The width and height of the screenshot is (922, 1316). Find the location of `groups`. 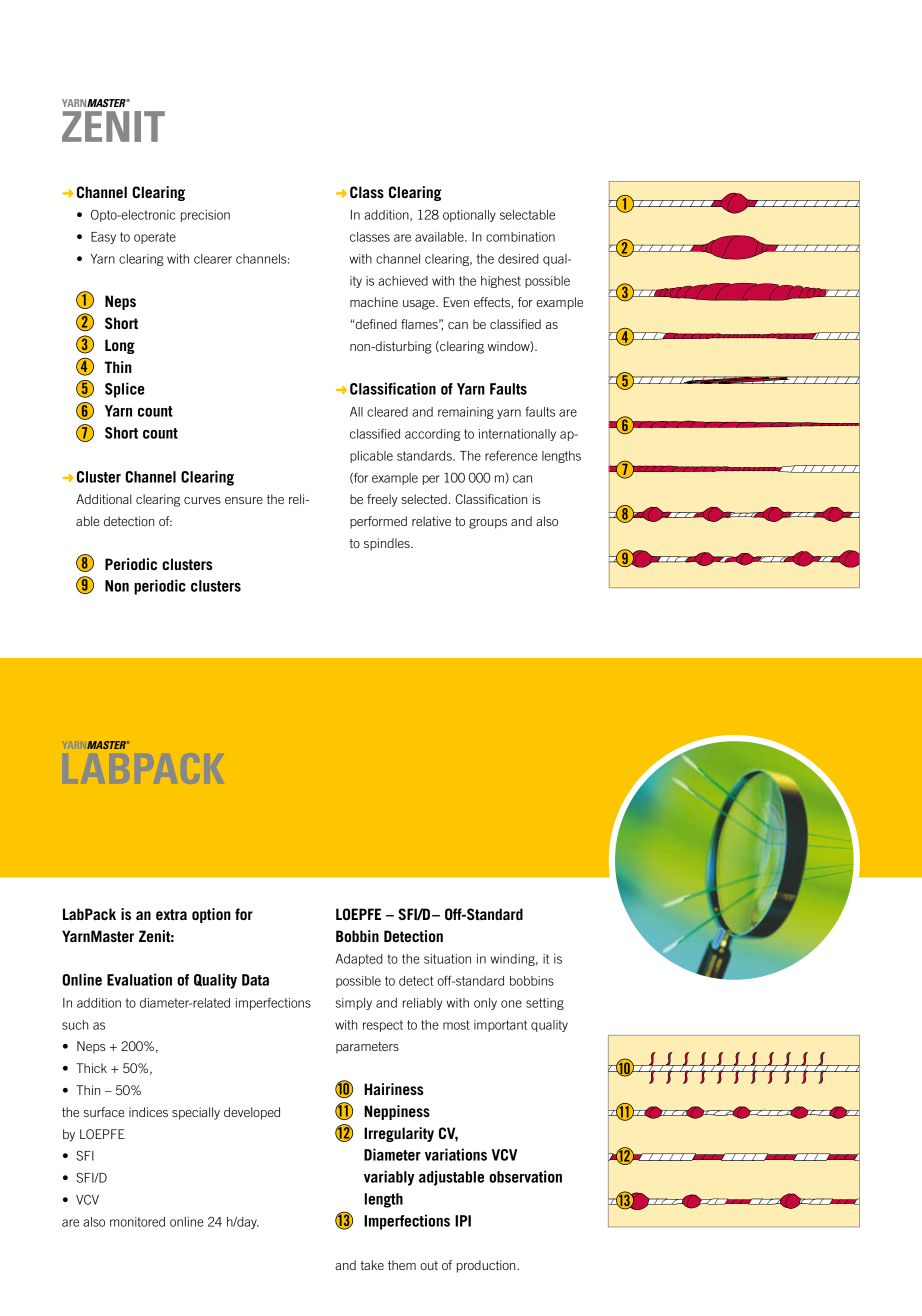

groups is located at coordinates (488, 524).
